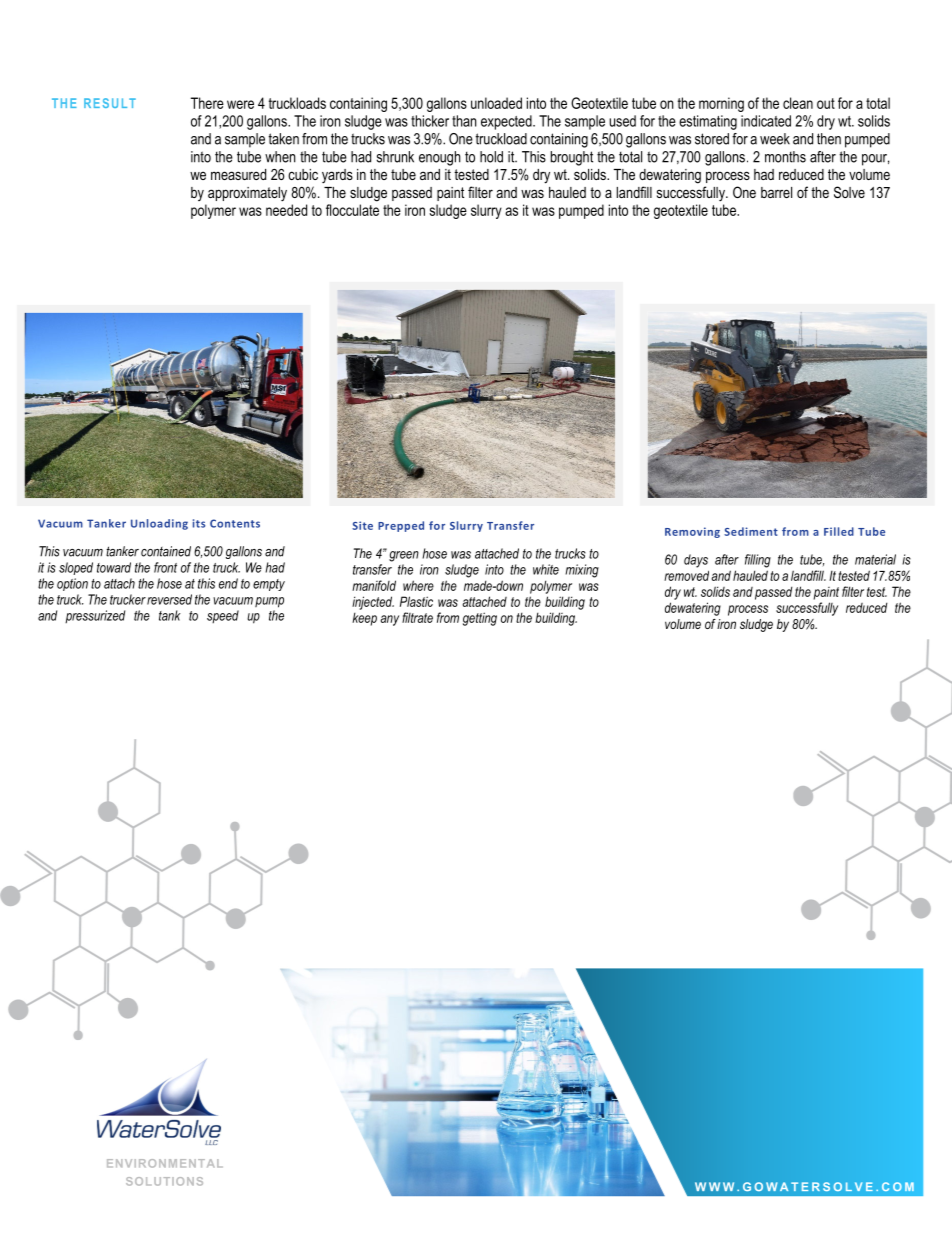 The image size is (952, 1233). What do you see at coordinates (686, 575) in the screenshot?
I see `removed` at bounding box center [686, 575].
